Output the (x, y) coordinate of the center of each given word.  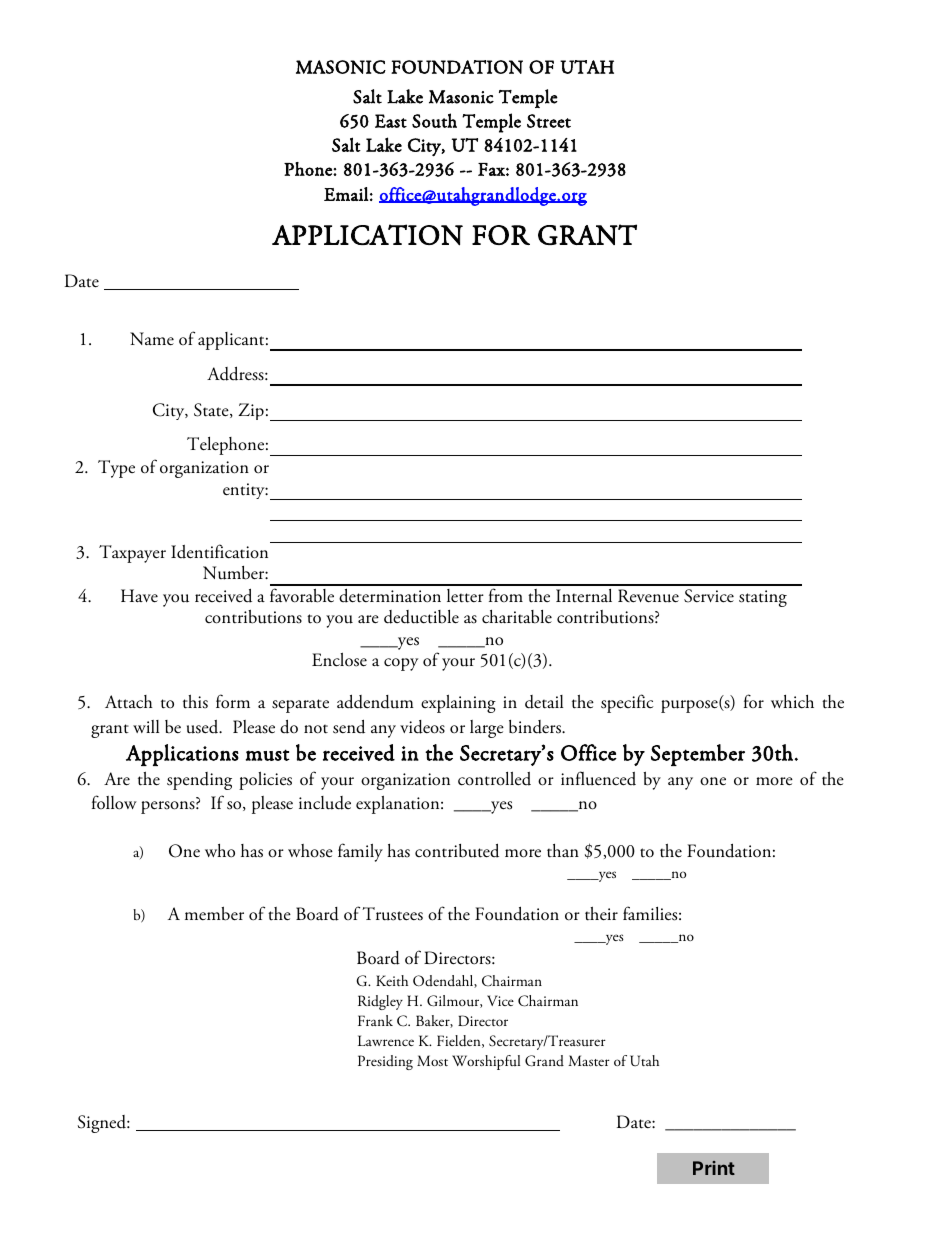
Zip (251, 411)
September (698, 755)
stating (763, 598)
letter (465, 596)
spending (199, 781)
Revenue (648, 596)
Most (432, 1060)
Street (549, 121)
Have (139, 596)
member (214, 913)
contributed (457, 850)
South (434, 120)
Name (152, 339)
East (391, 121)
